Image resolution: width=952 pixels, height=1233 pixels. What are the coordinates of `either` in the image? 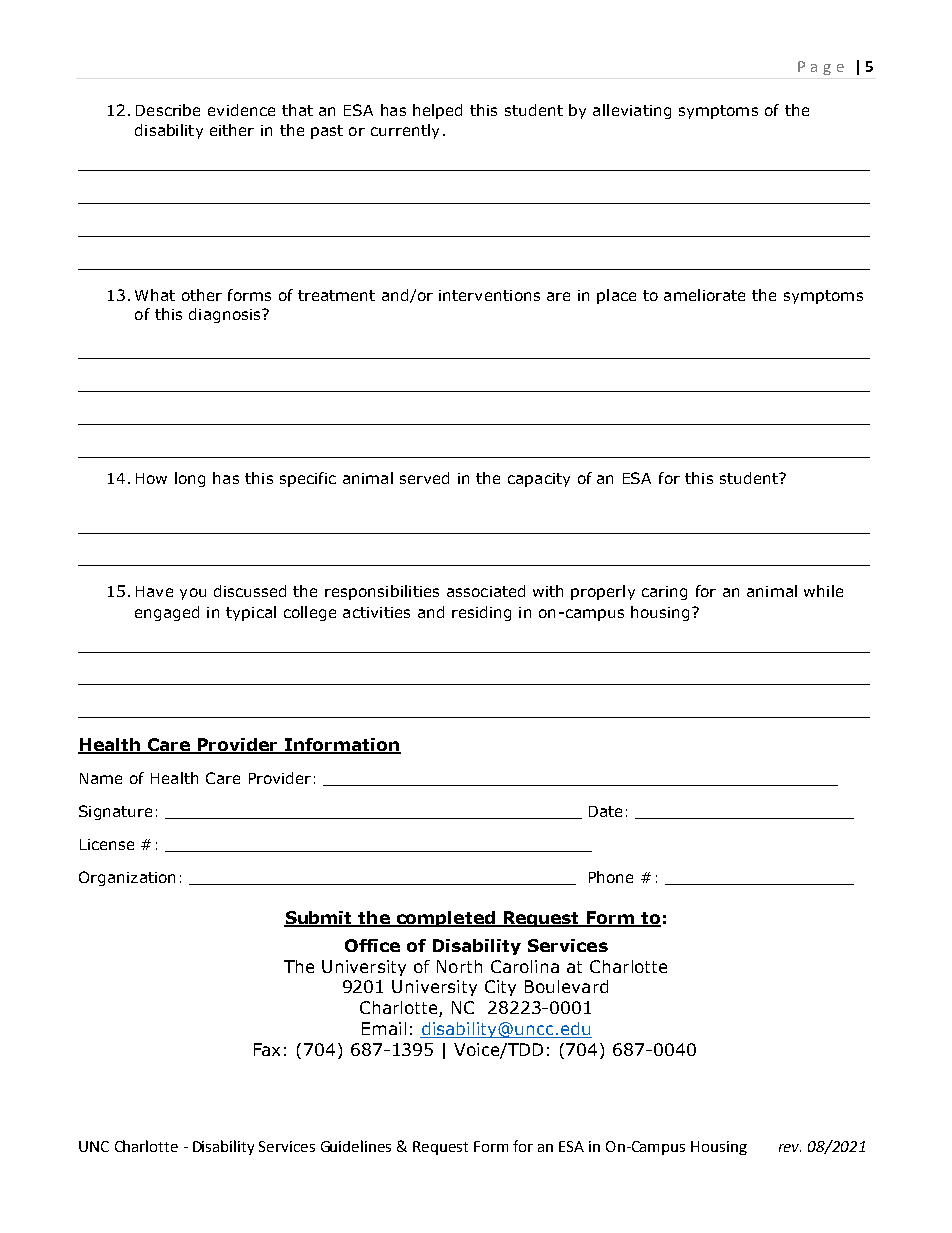 It's located at (232, 130).
